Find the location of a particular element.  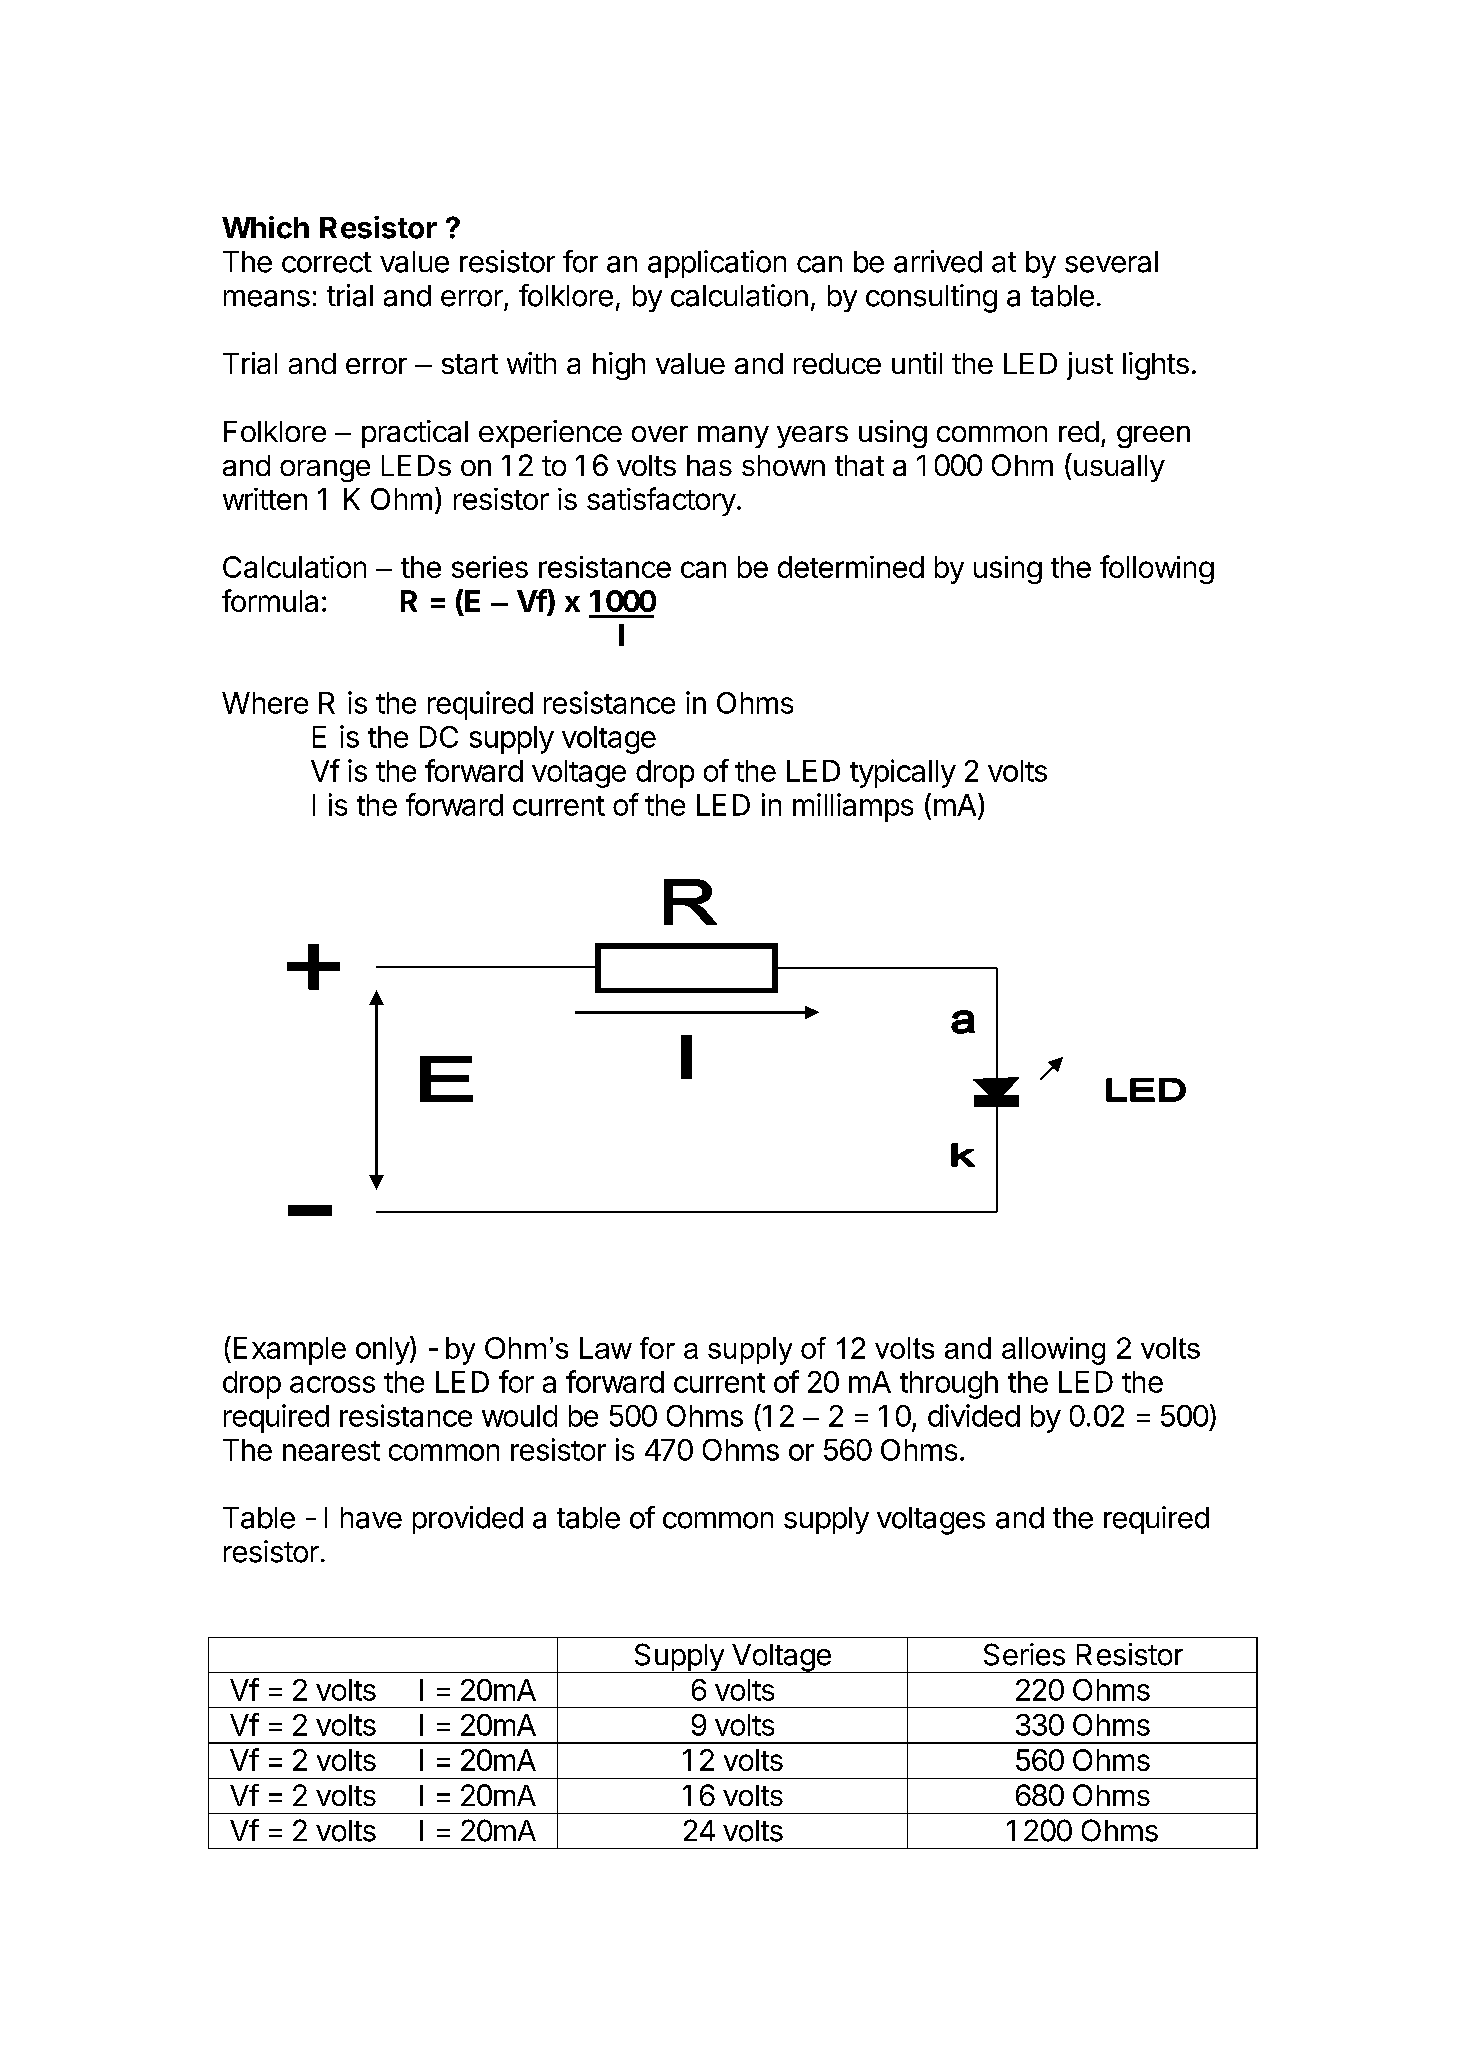

Law is located at coordinates (606, 1348).
